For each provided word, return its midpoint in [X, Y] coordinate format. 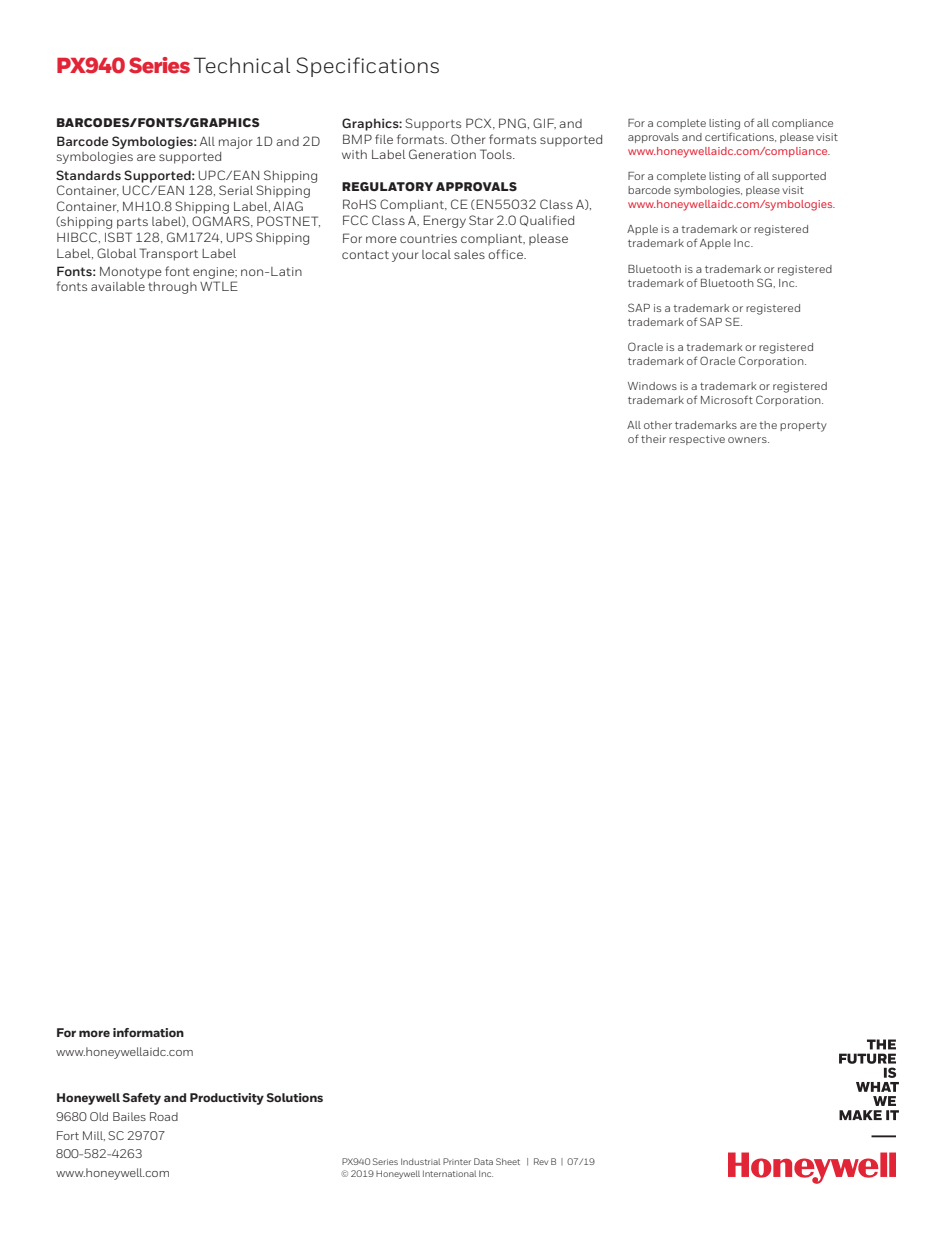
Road [164, 1116]
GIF [544, 123]
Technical [242, 65]
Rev [541, 1161]
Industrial [420, 1161]
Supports [433, 124]
